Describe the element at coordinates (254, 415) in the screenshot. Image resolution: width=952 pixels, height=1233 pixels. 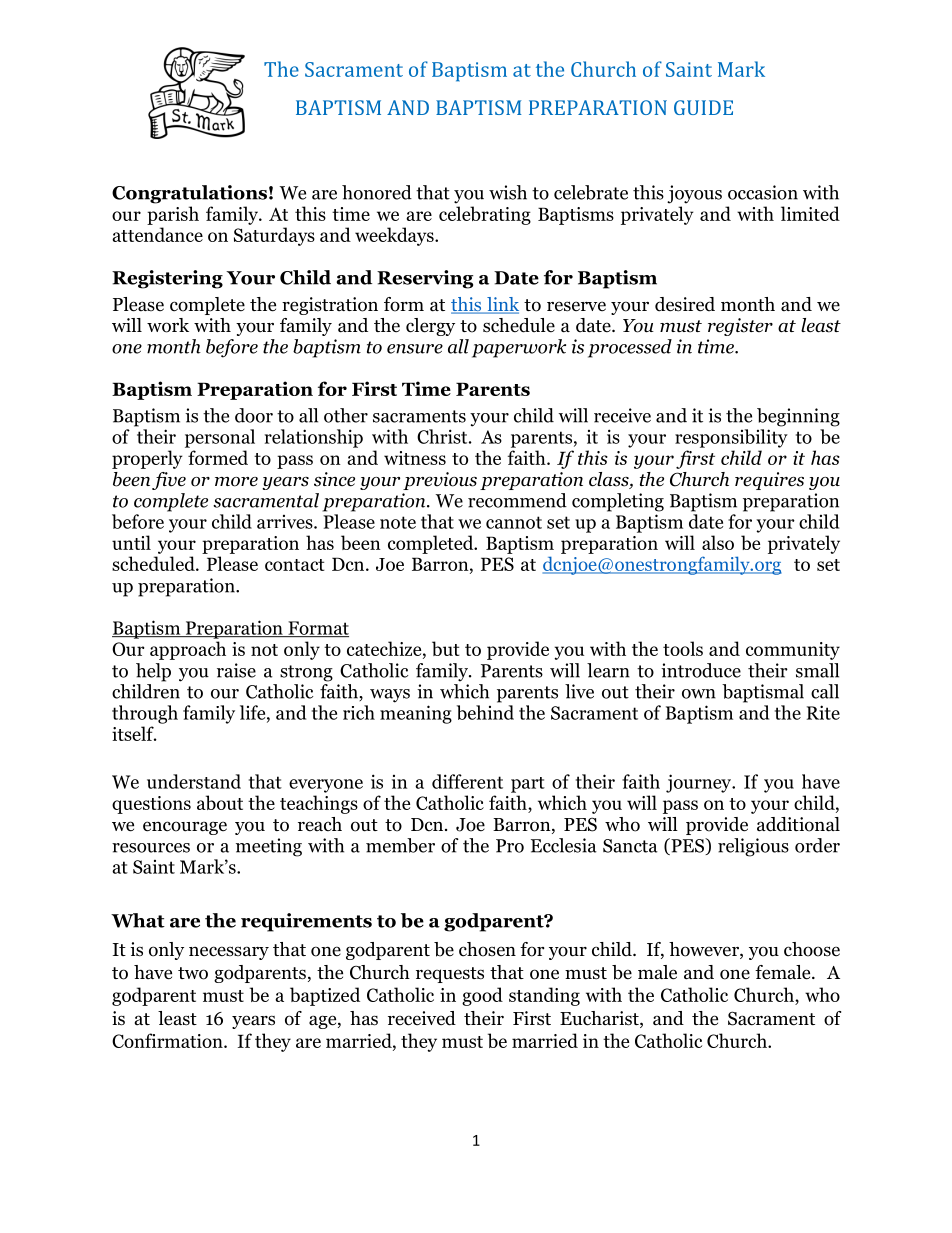
I see `door` at that location.
